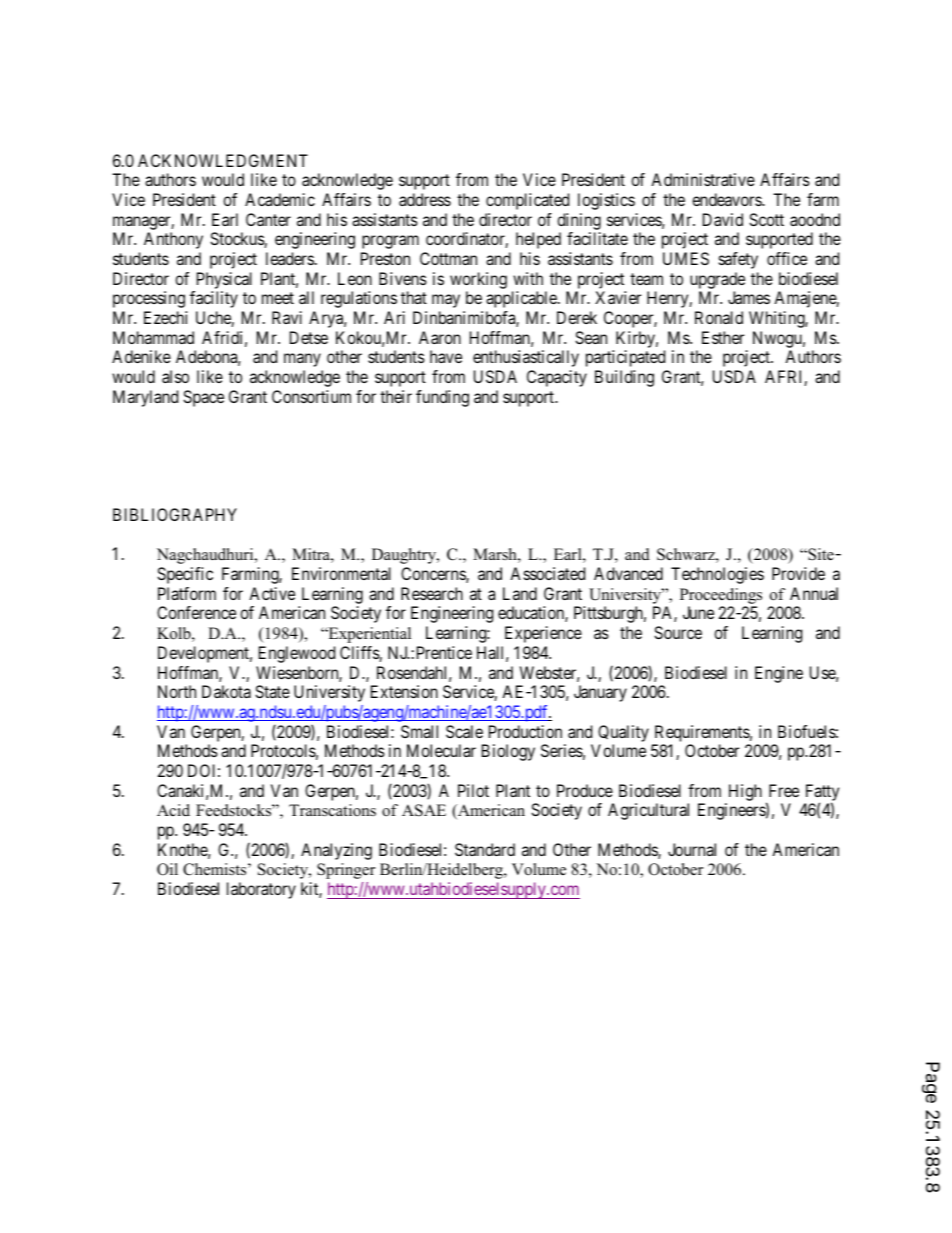  Describe the element at coordinates (223, 160) in the image. I see `ACKNOWLEDGMENT` at that location.
